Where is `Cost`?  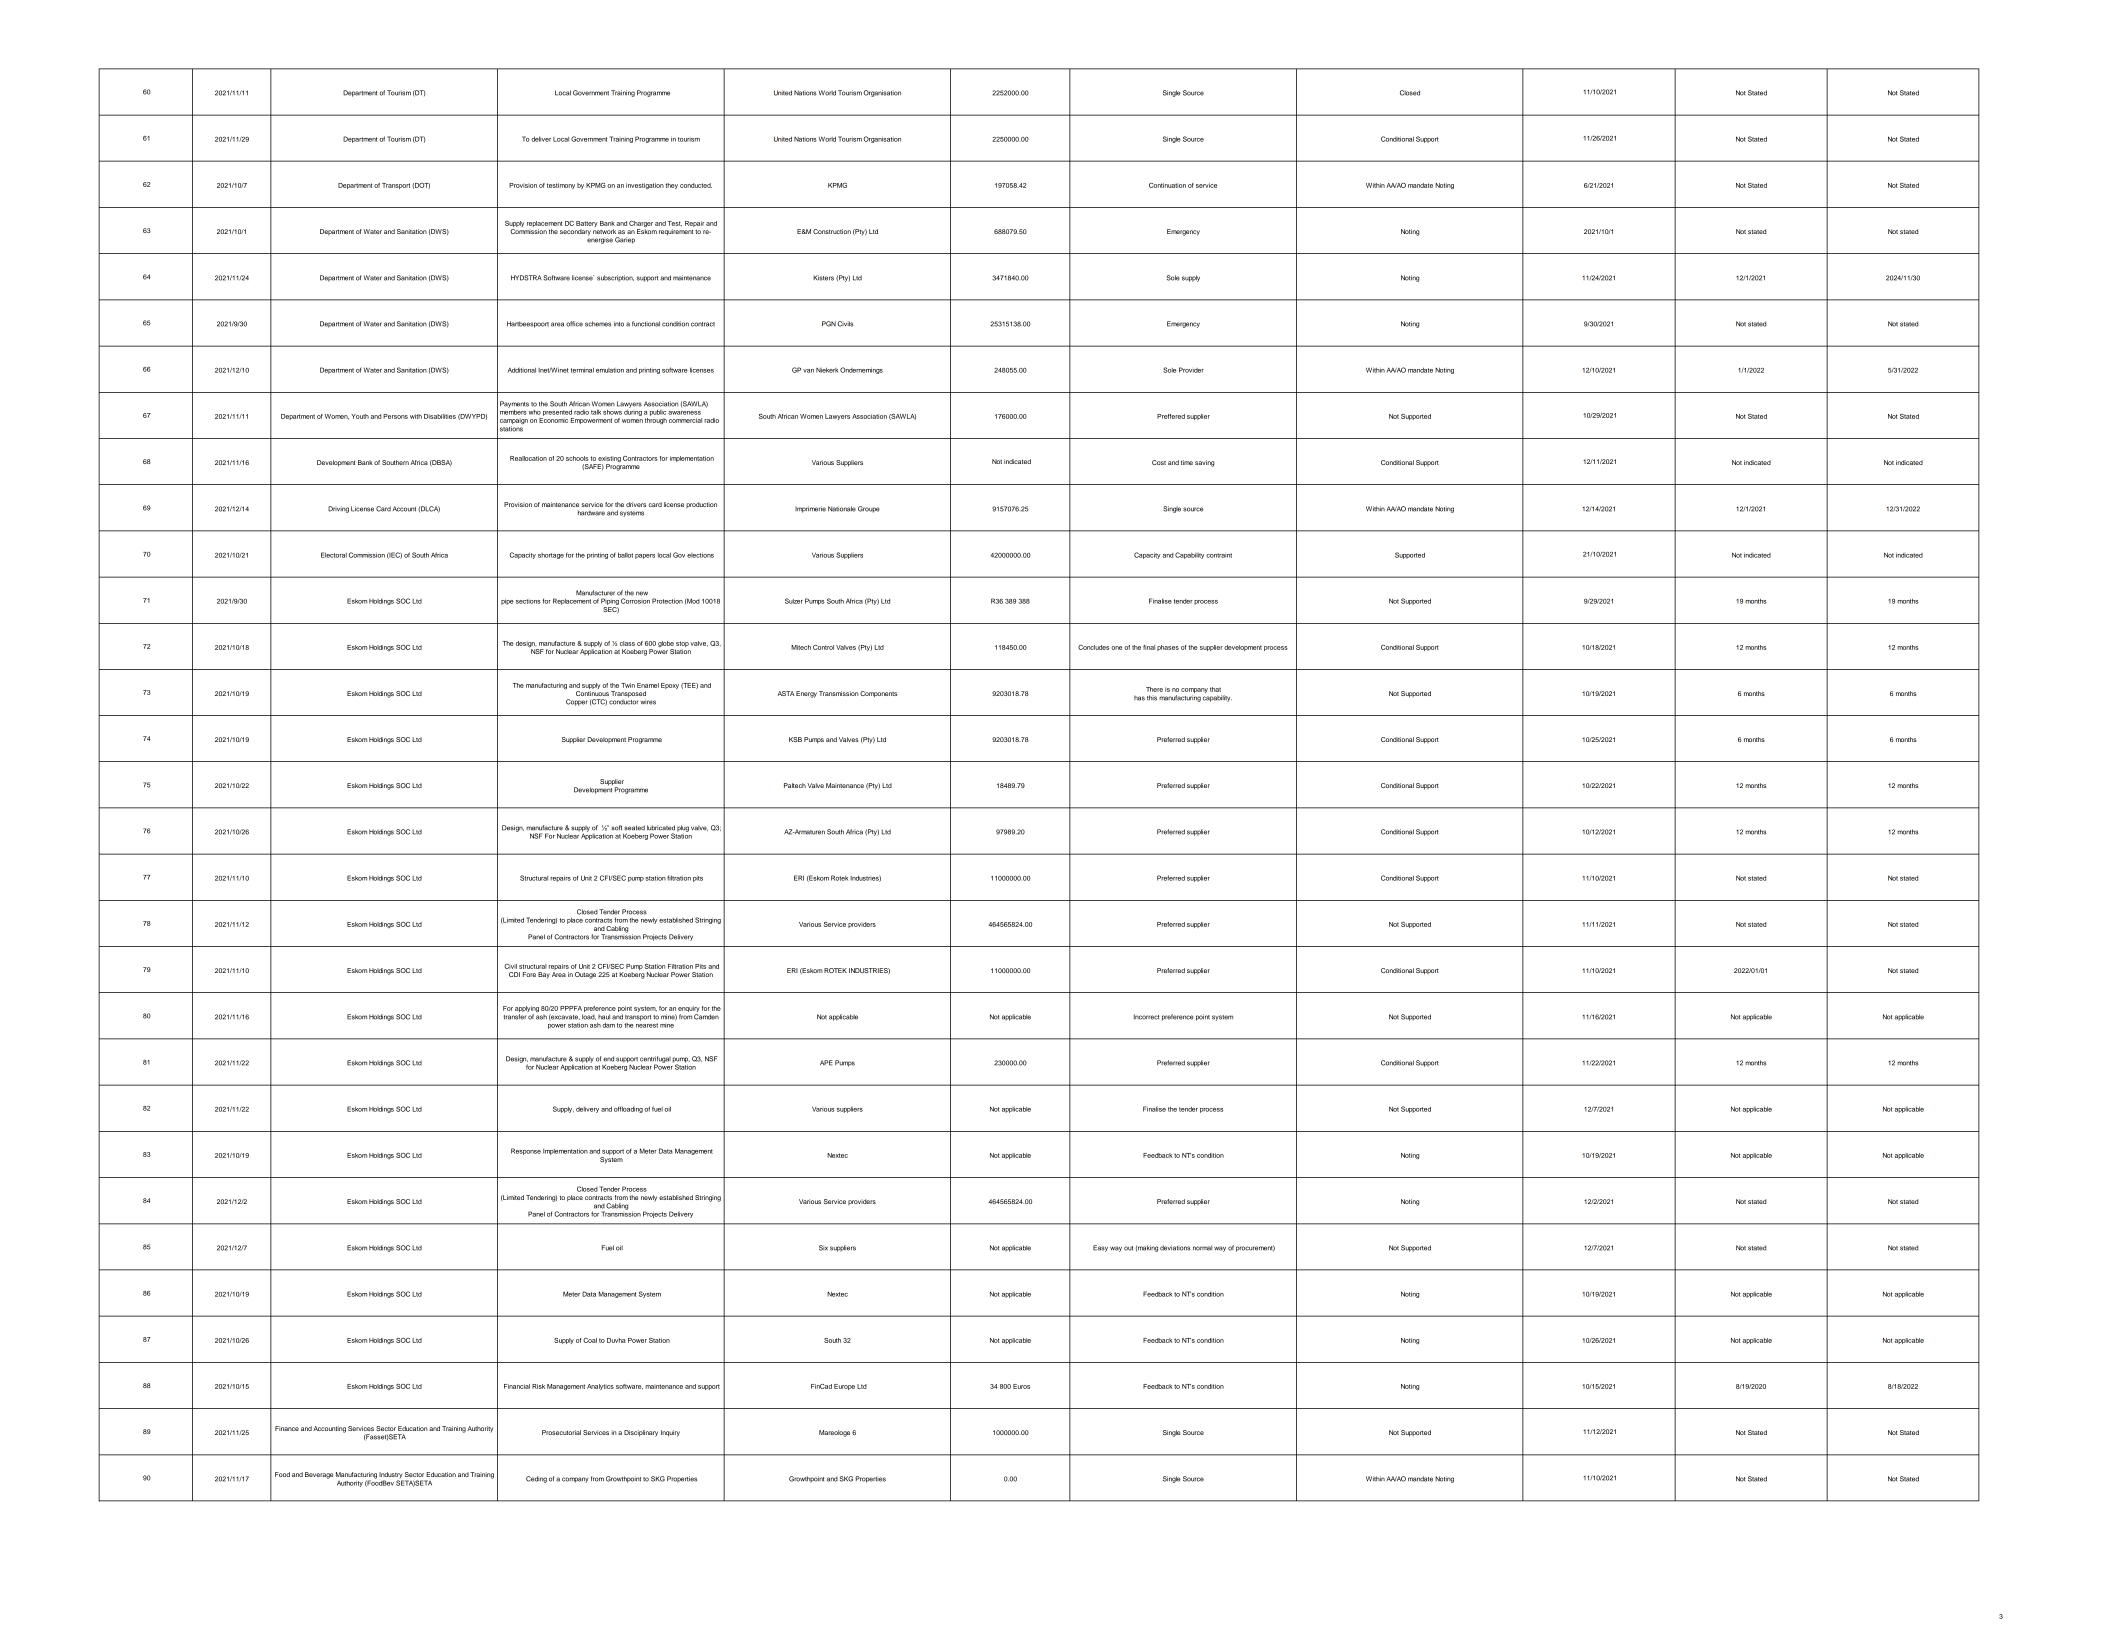
Cost is located at coordinates (1159, 462).
